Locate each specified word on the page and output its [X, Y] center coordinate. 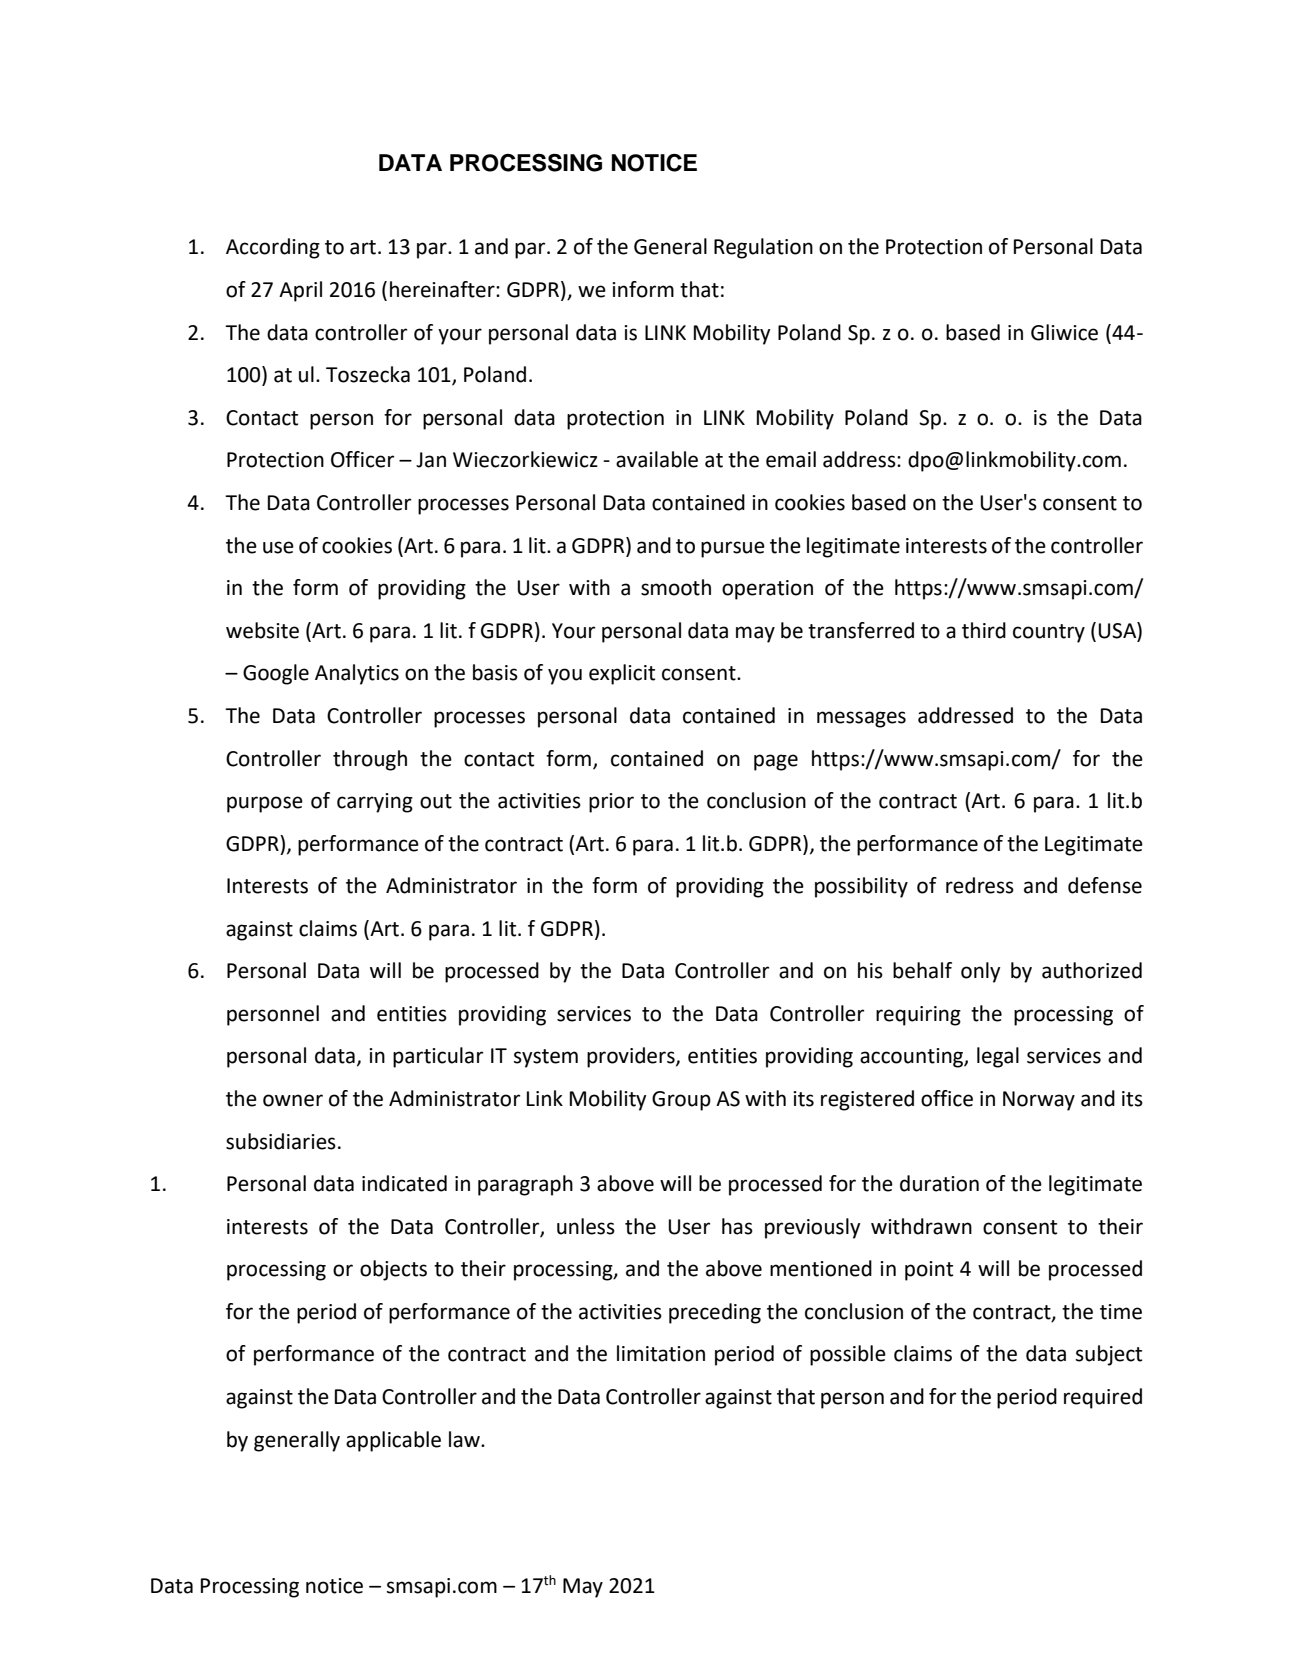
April [300, 291]
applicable [393, 1441]
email [791, 459]
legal [998, 1057]
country [1049, 633]
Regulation [763, 248]
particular [438, 1057]
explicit [622, 674]
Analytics [357, 674]
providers [632, 1057]
